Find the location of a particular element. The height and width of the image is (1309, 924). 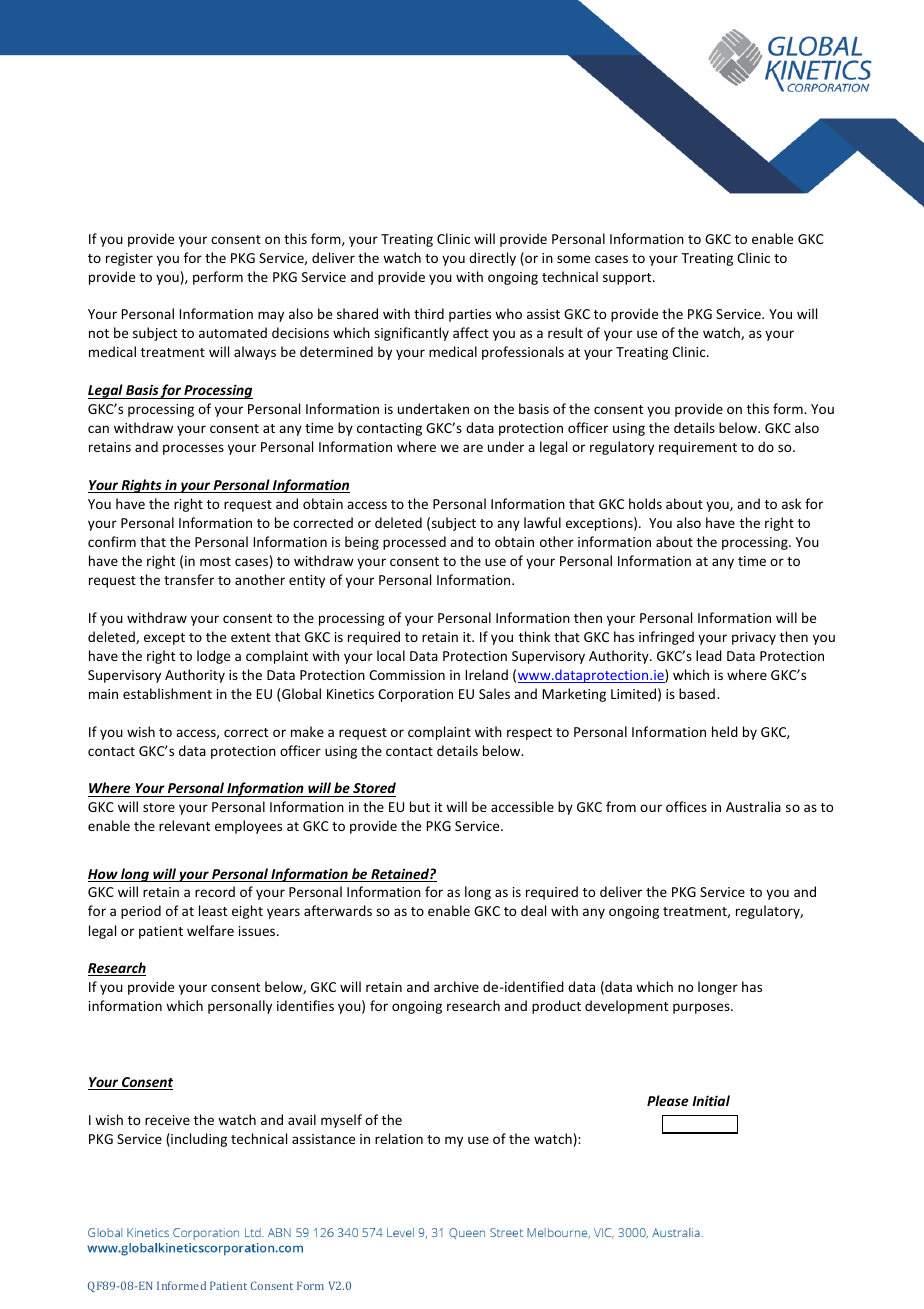

relation is located at coordinates (399, 1138).
